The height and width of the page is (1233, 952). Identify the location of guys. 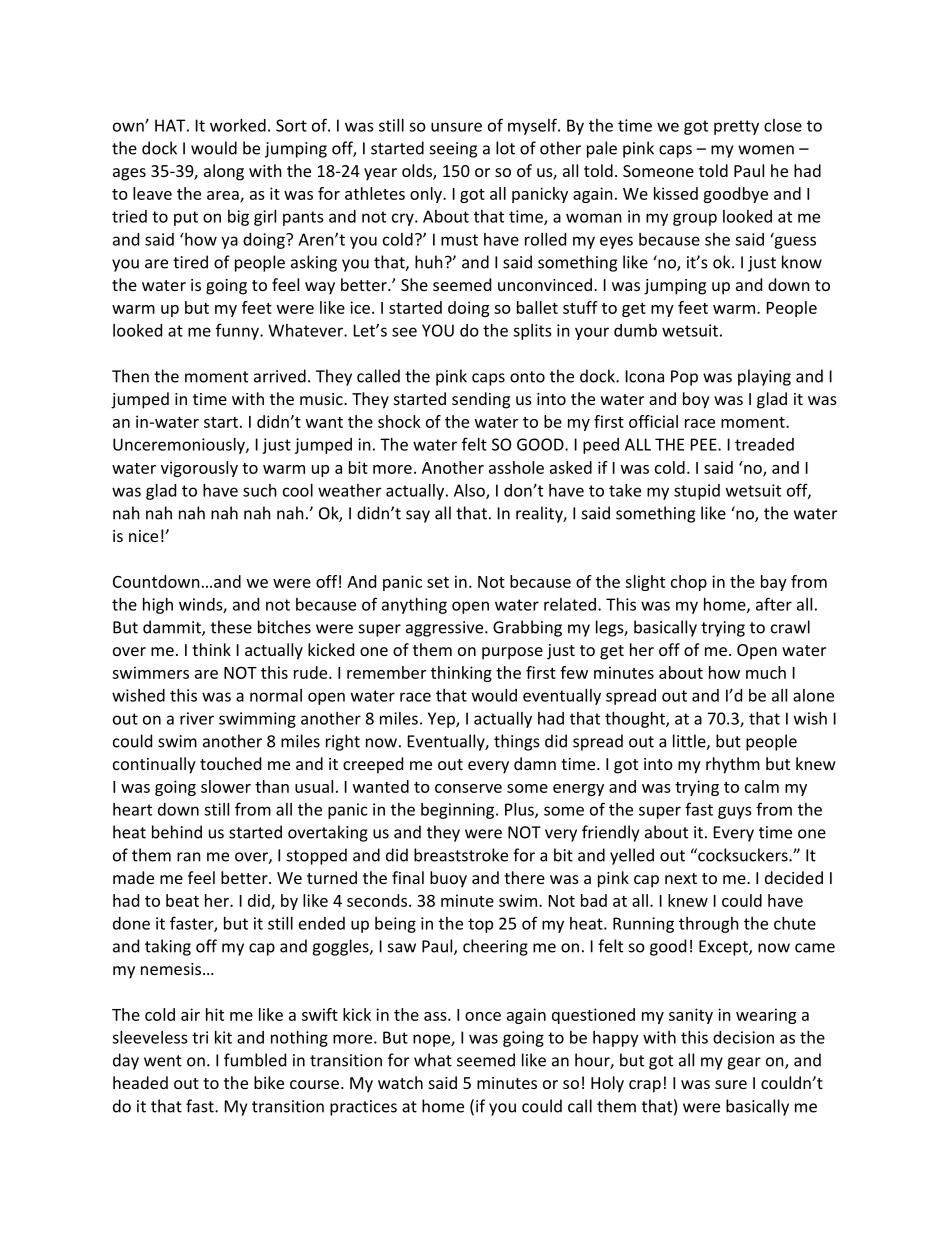
(735, 812).
